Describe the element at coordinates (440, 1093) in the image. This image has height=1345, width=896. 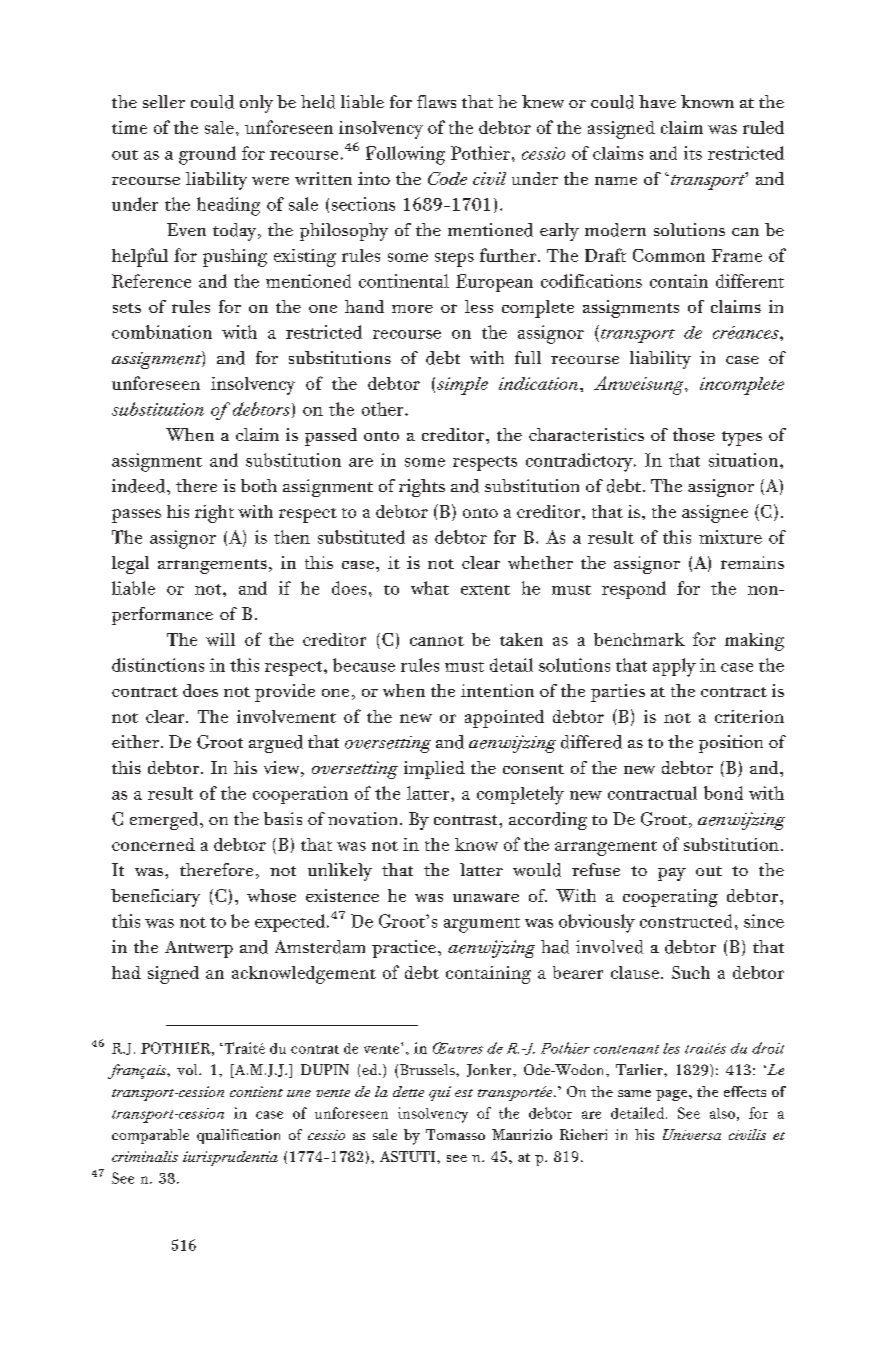
I see `qui` at that location.
